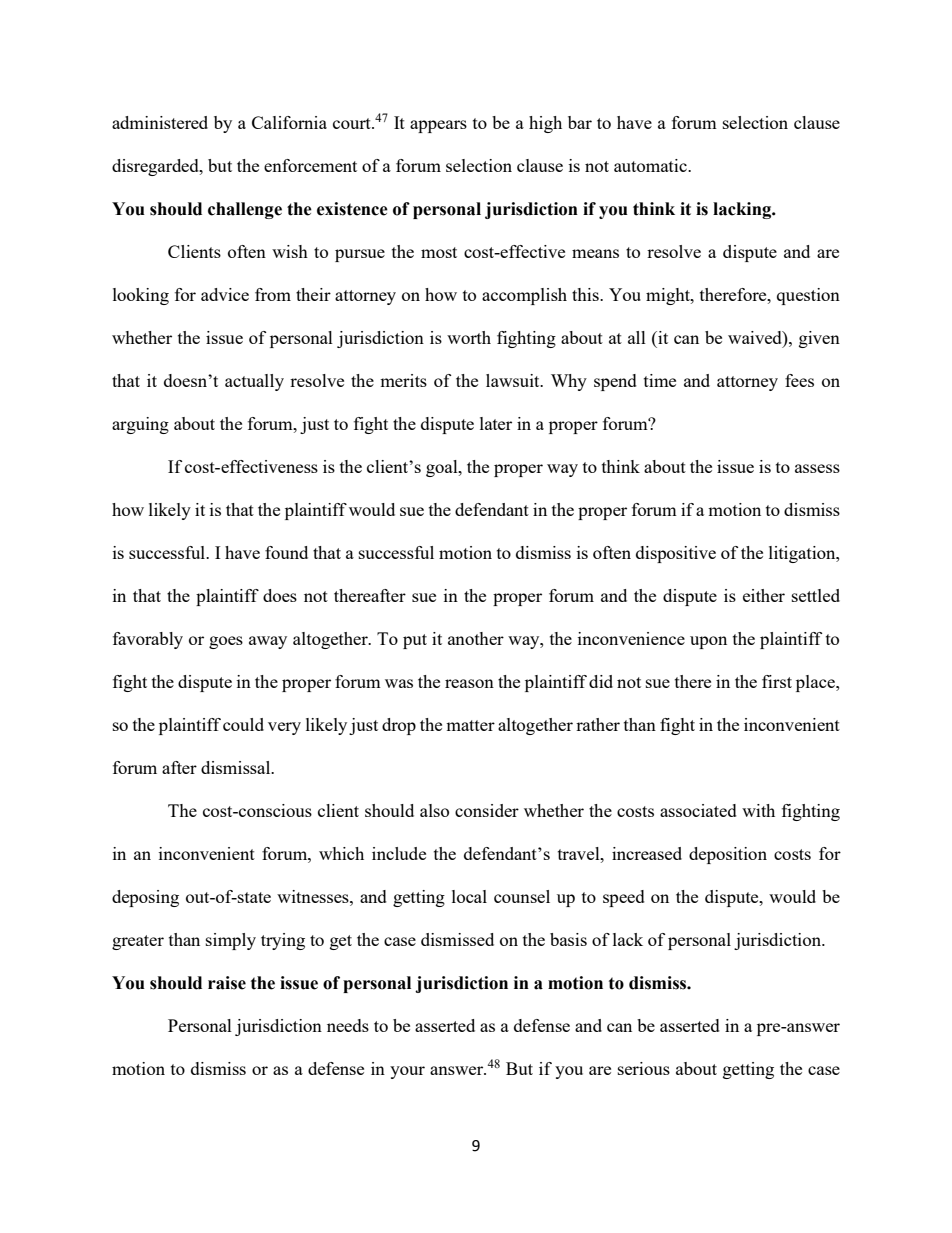 The width and height of the screenshot is (952, 1233). Describe the element at coordinates (651, 165) in the screenshot. I see `automatic` at that location.
